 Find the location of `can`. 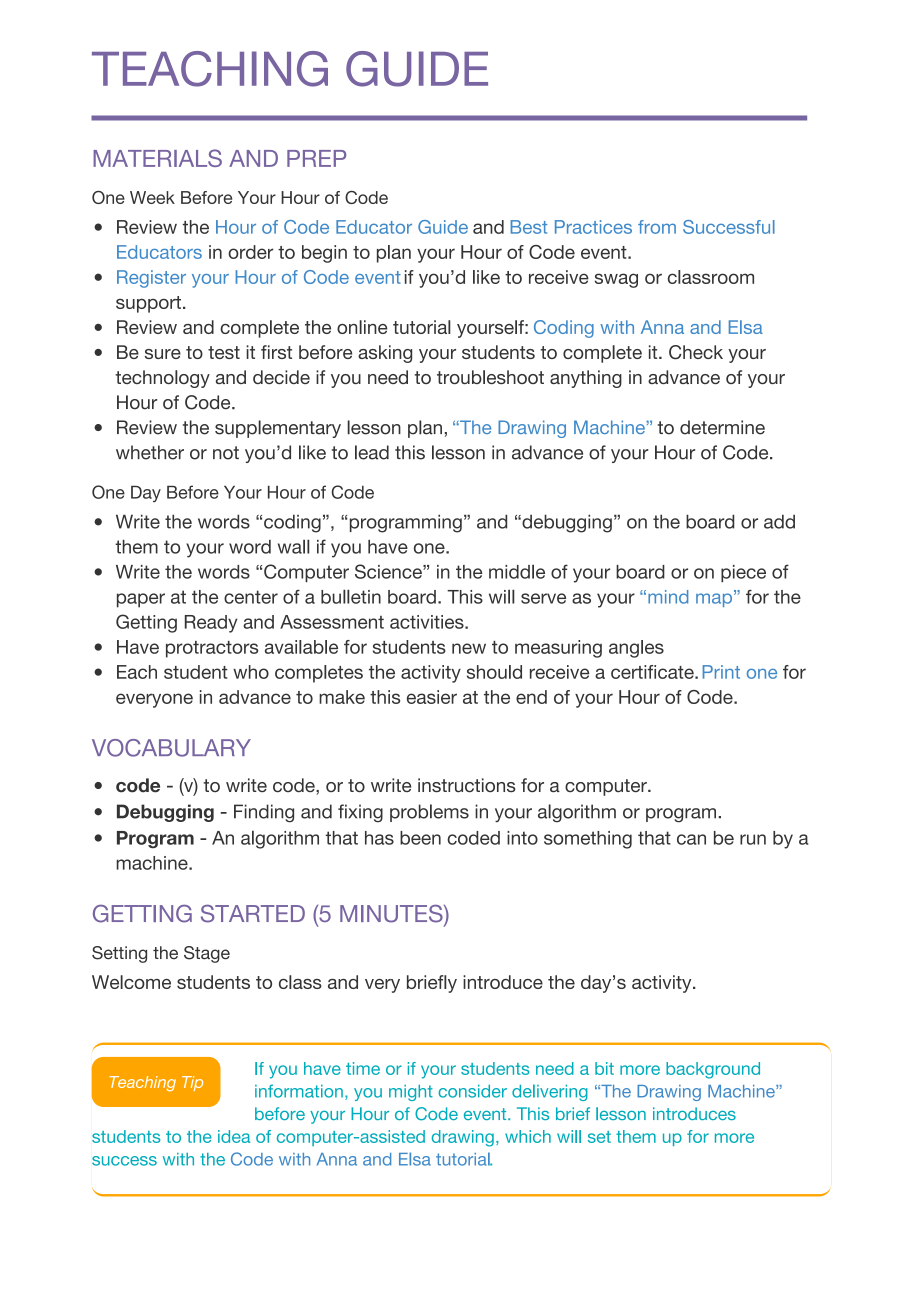

can is located at coordinates (691, 839).
